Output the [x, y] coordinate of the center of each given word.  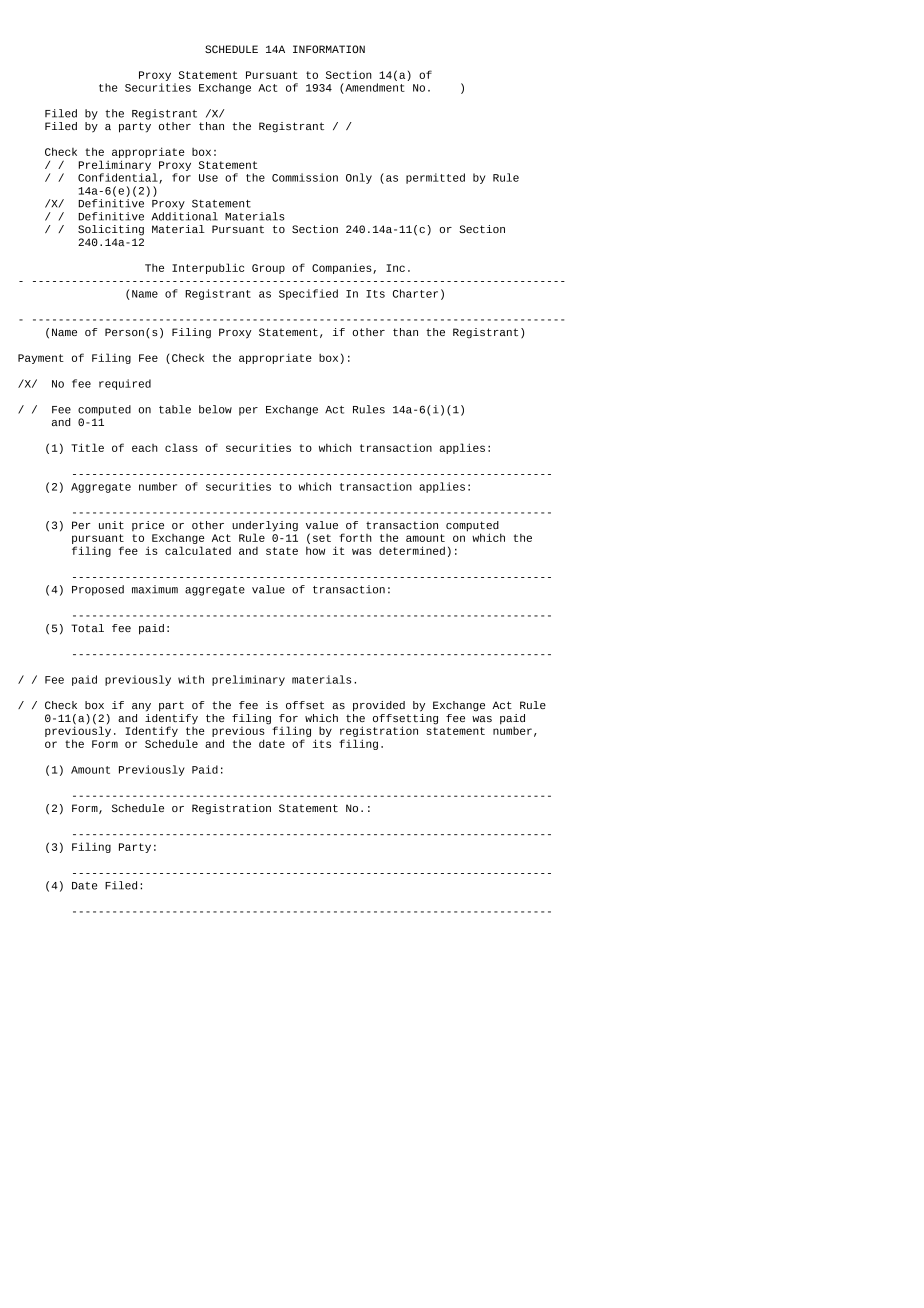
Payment [41, 359]
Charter [415, 293]
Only [359, 178]
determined [412, 550]
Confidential [119, 178]
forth [355, 537]
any [141, 707]
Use [208, 178]
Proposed [98, 590]
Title [87, 447]
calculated [198, 550]
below [215, 409]
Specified [308, 294]
